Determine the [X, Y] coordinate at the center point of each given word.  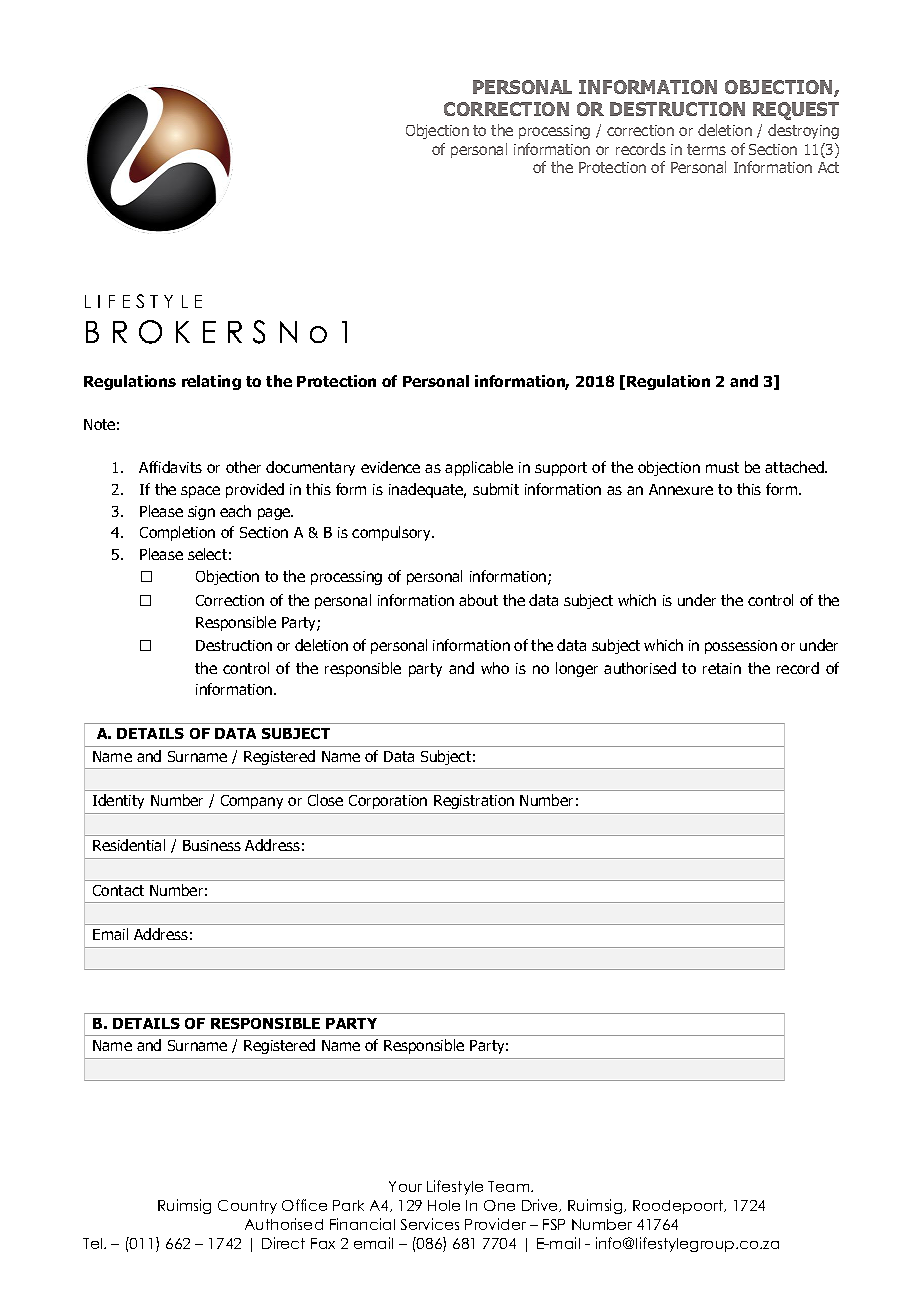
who [495, 668]
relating [211, 382]
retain [722, 668]
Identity [118, 801]
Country [247, 1207]
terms [706, 149]
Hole [444, 1205]
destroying [803, 131]
